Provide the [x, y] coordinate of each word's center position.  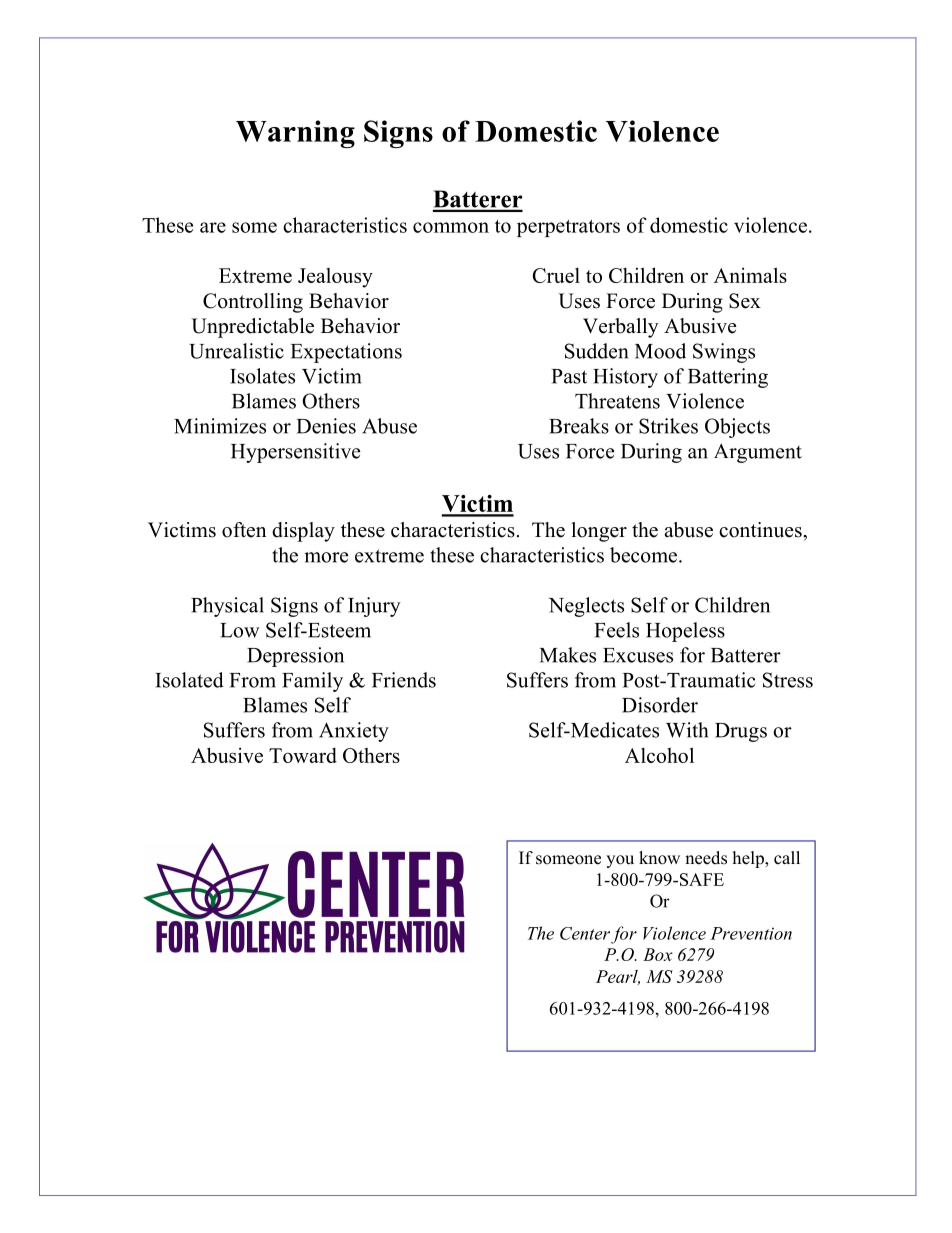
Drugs [741, 732]
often [244, 530]
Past [569, 376]
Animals [750, 275]
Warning [295, 134]
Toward [303, 755]
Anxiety [354, 732]
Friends [404, 680]
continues [761, 530]
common [451, 227]
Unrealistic [236, 351]
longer [599, 532]
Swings [724, 353]
